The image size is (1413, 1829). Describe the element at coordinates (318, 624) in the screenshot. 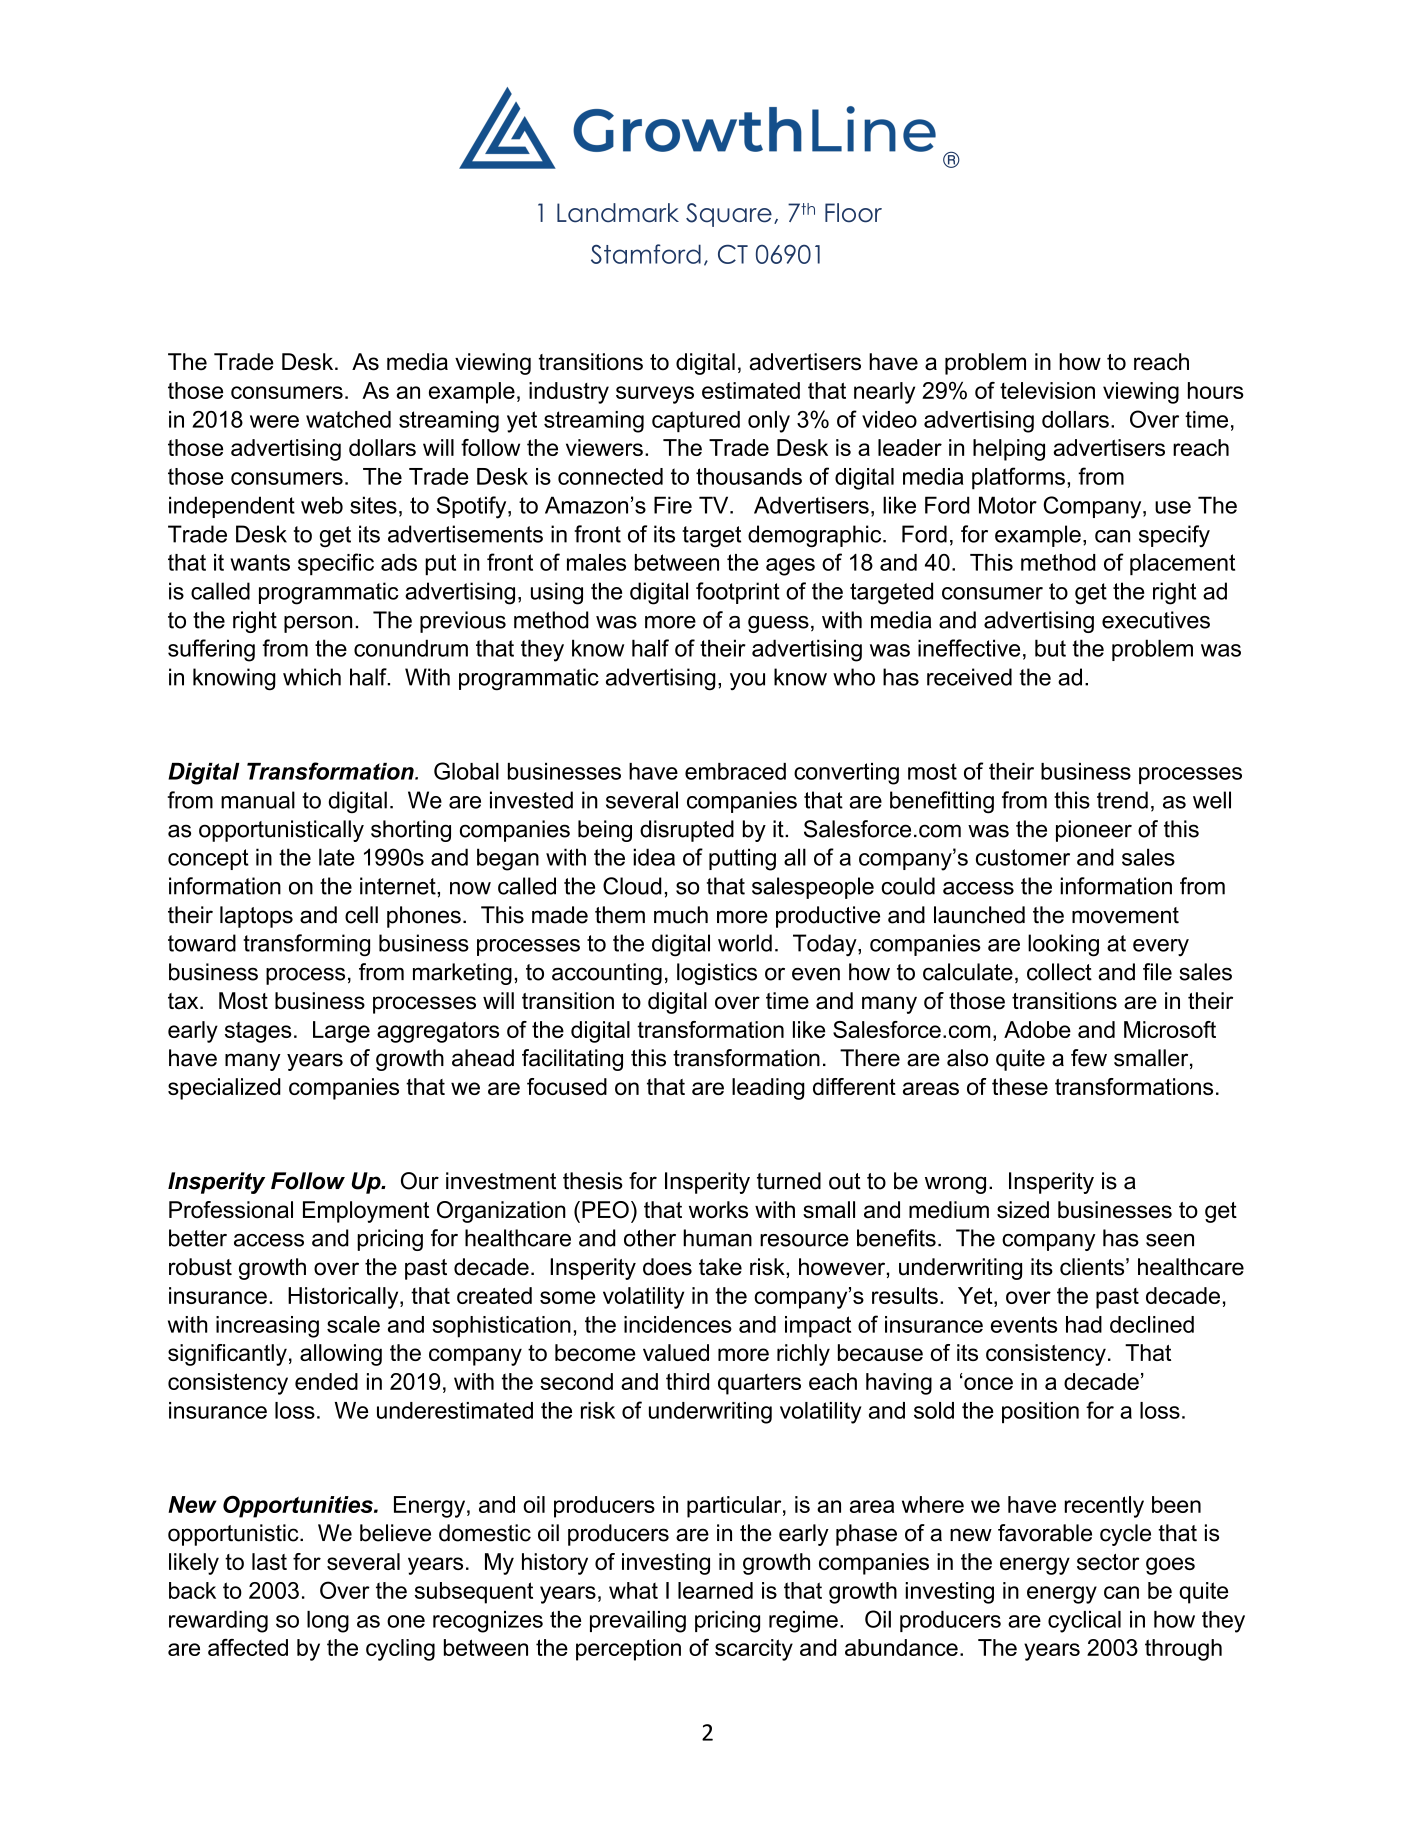

I see `person` at that location.
